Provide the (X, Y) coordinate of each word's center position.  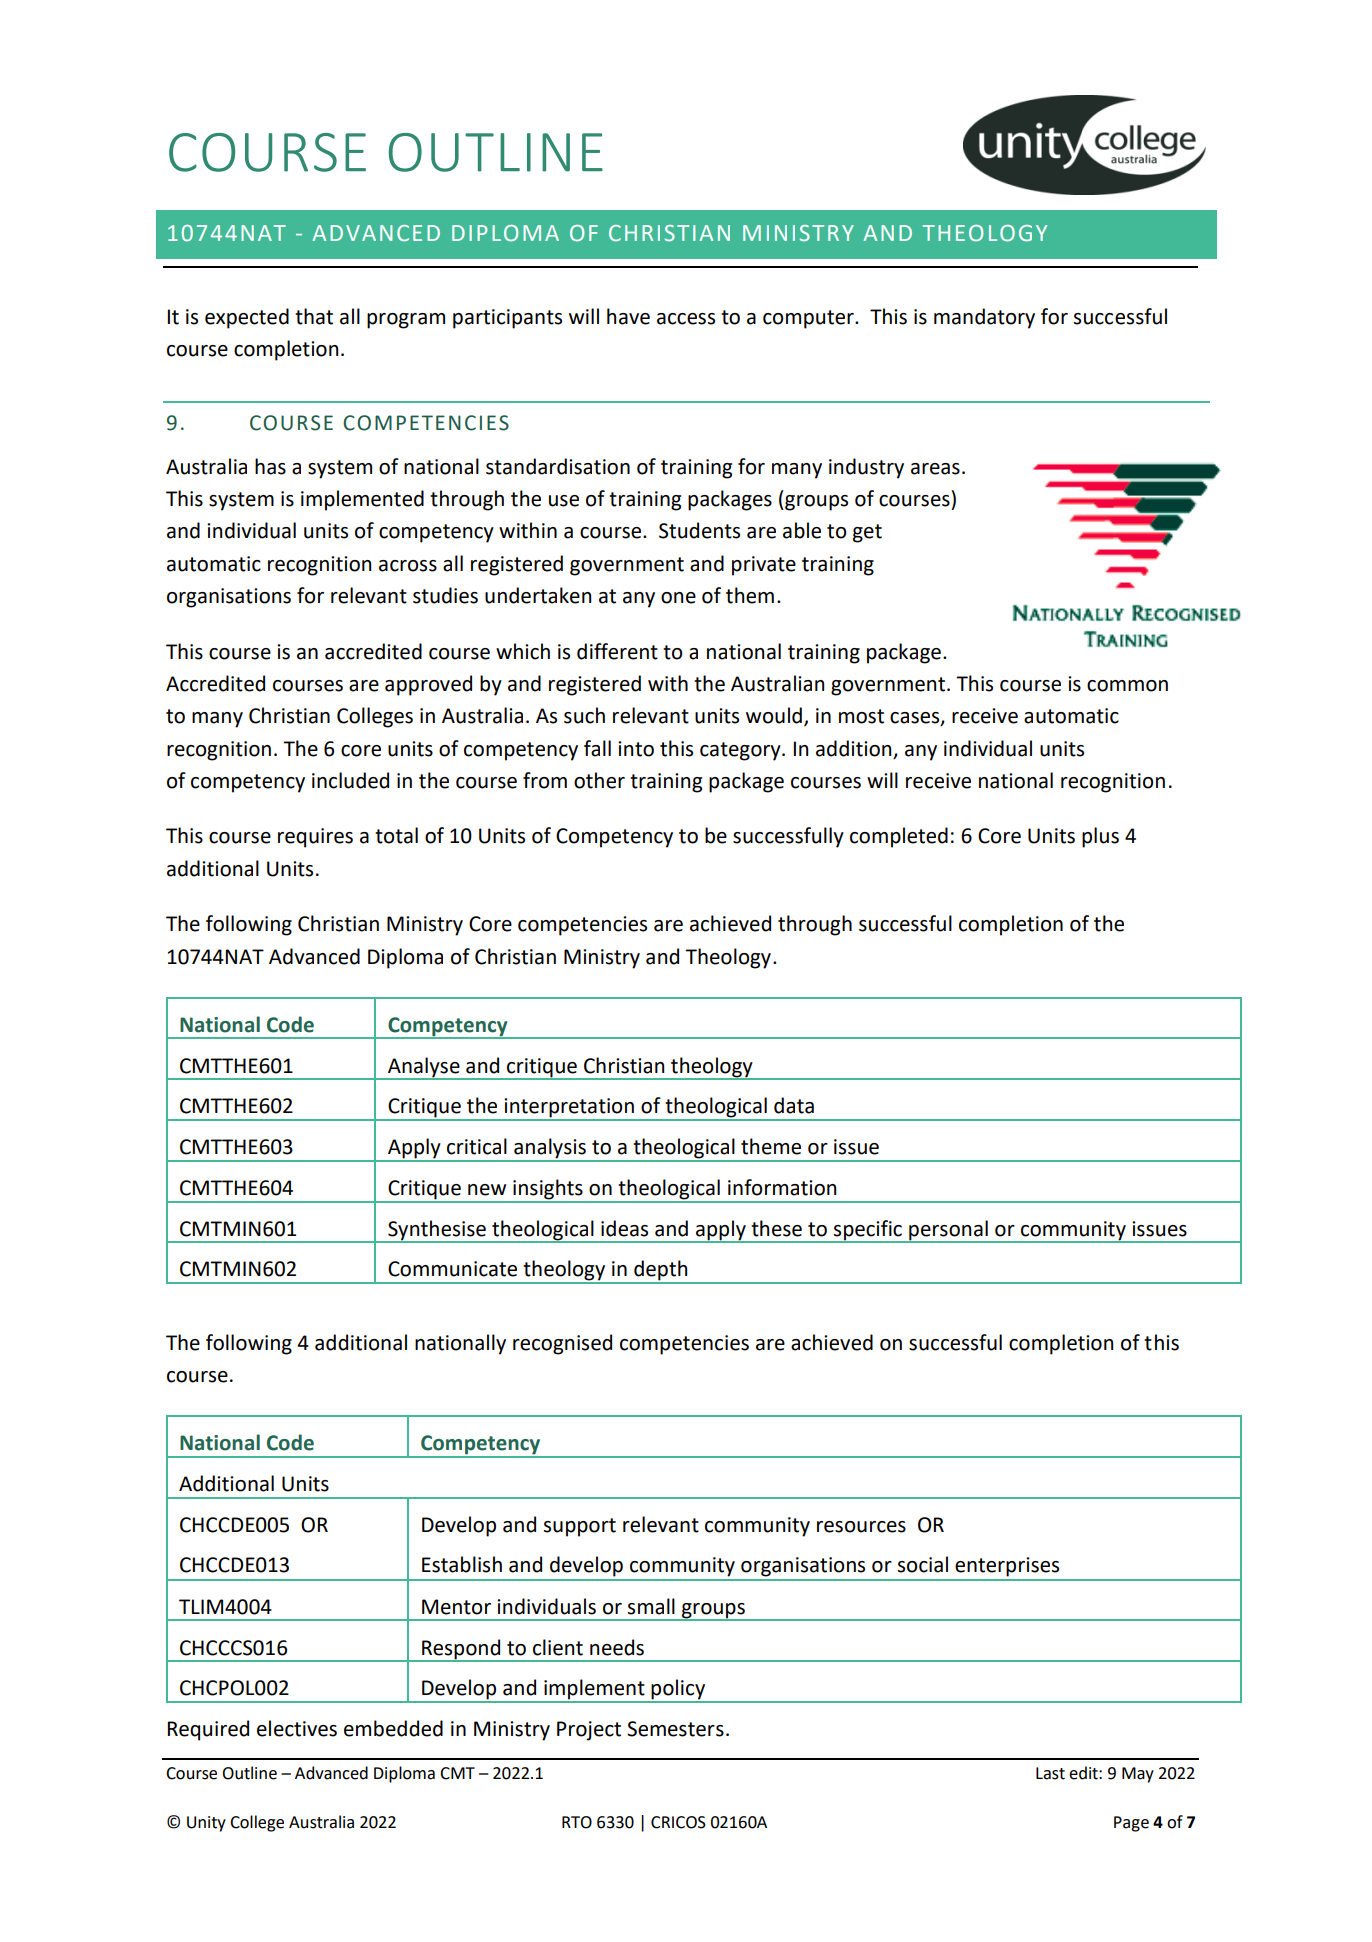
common (1127, 686)
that (314, 316)
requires (315, 838)
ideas (624, 1228)
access (686, 319)
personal (948, 1231)
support (580, 1527)
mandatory (984, 318)
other (599, 780)
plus (1100, 837)
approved (428, 685)
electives (297, 1728)
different (617, 651)
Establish (462, 1564)
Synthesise (437, 1231)
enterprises (1007, 1567)
